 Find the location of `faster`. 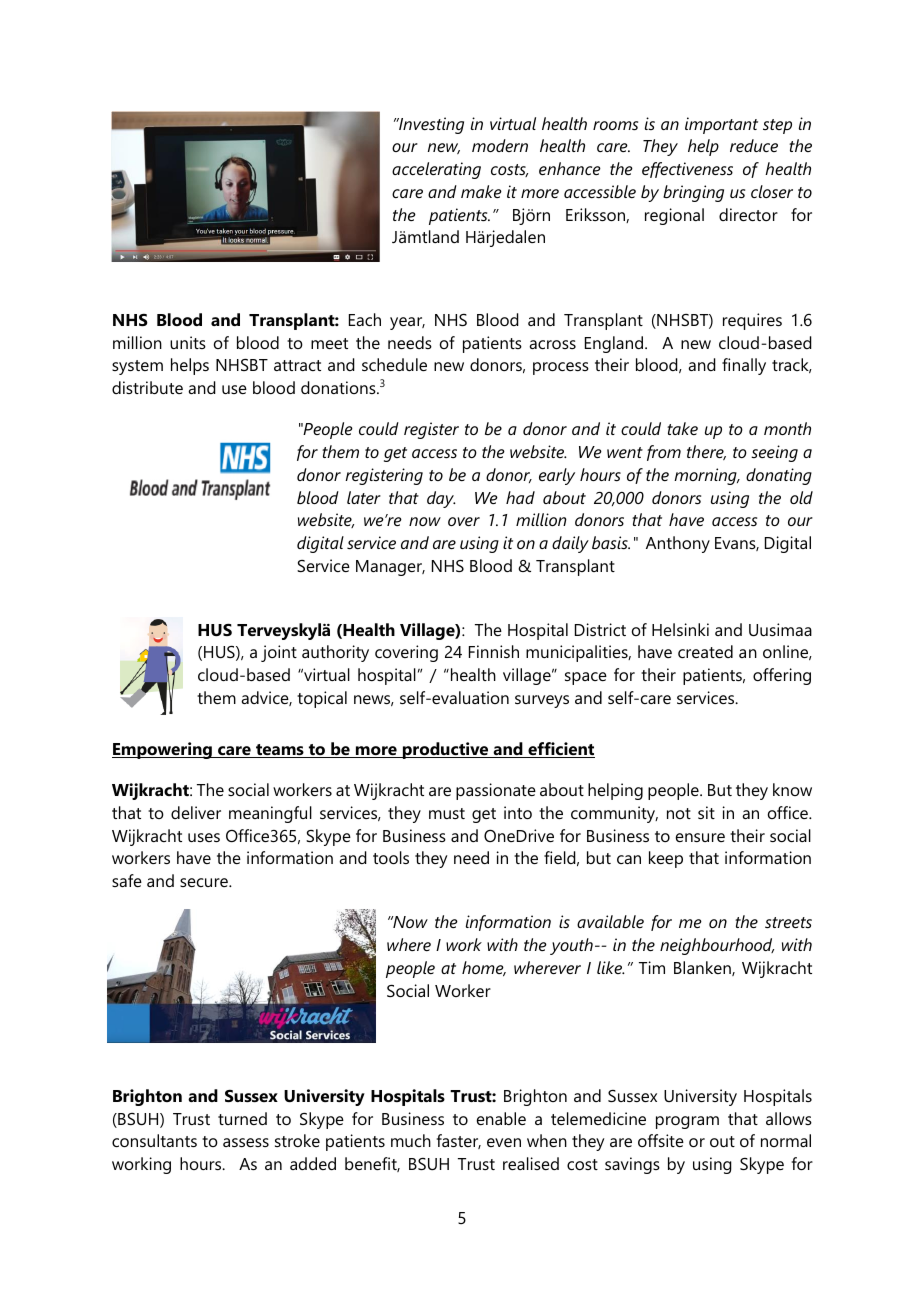

faster is located at coordinates (459, 1141).
